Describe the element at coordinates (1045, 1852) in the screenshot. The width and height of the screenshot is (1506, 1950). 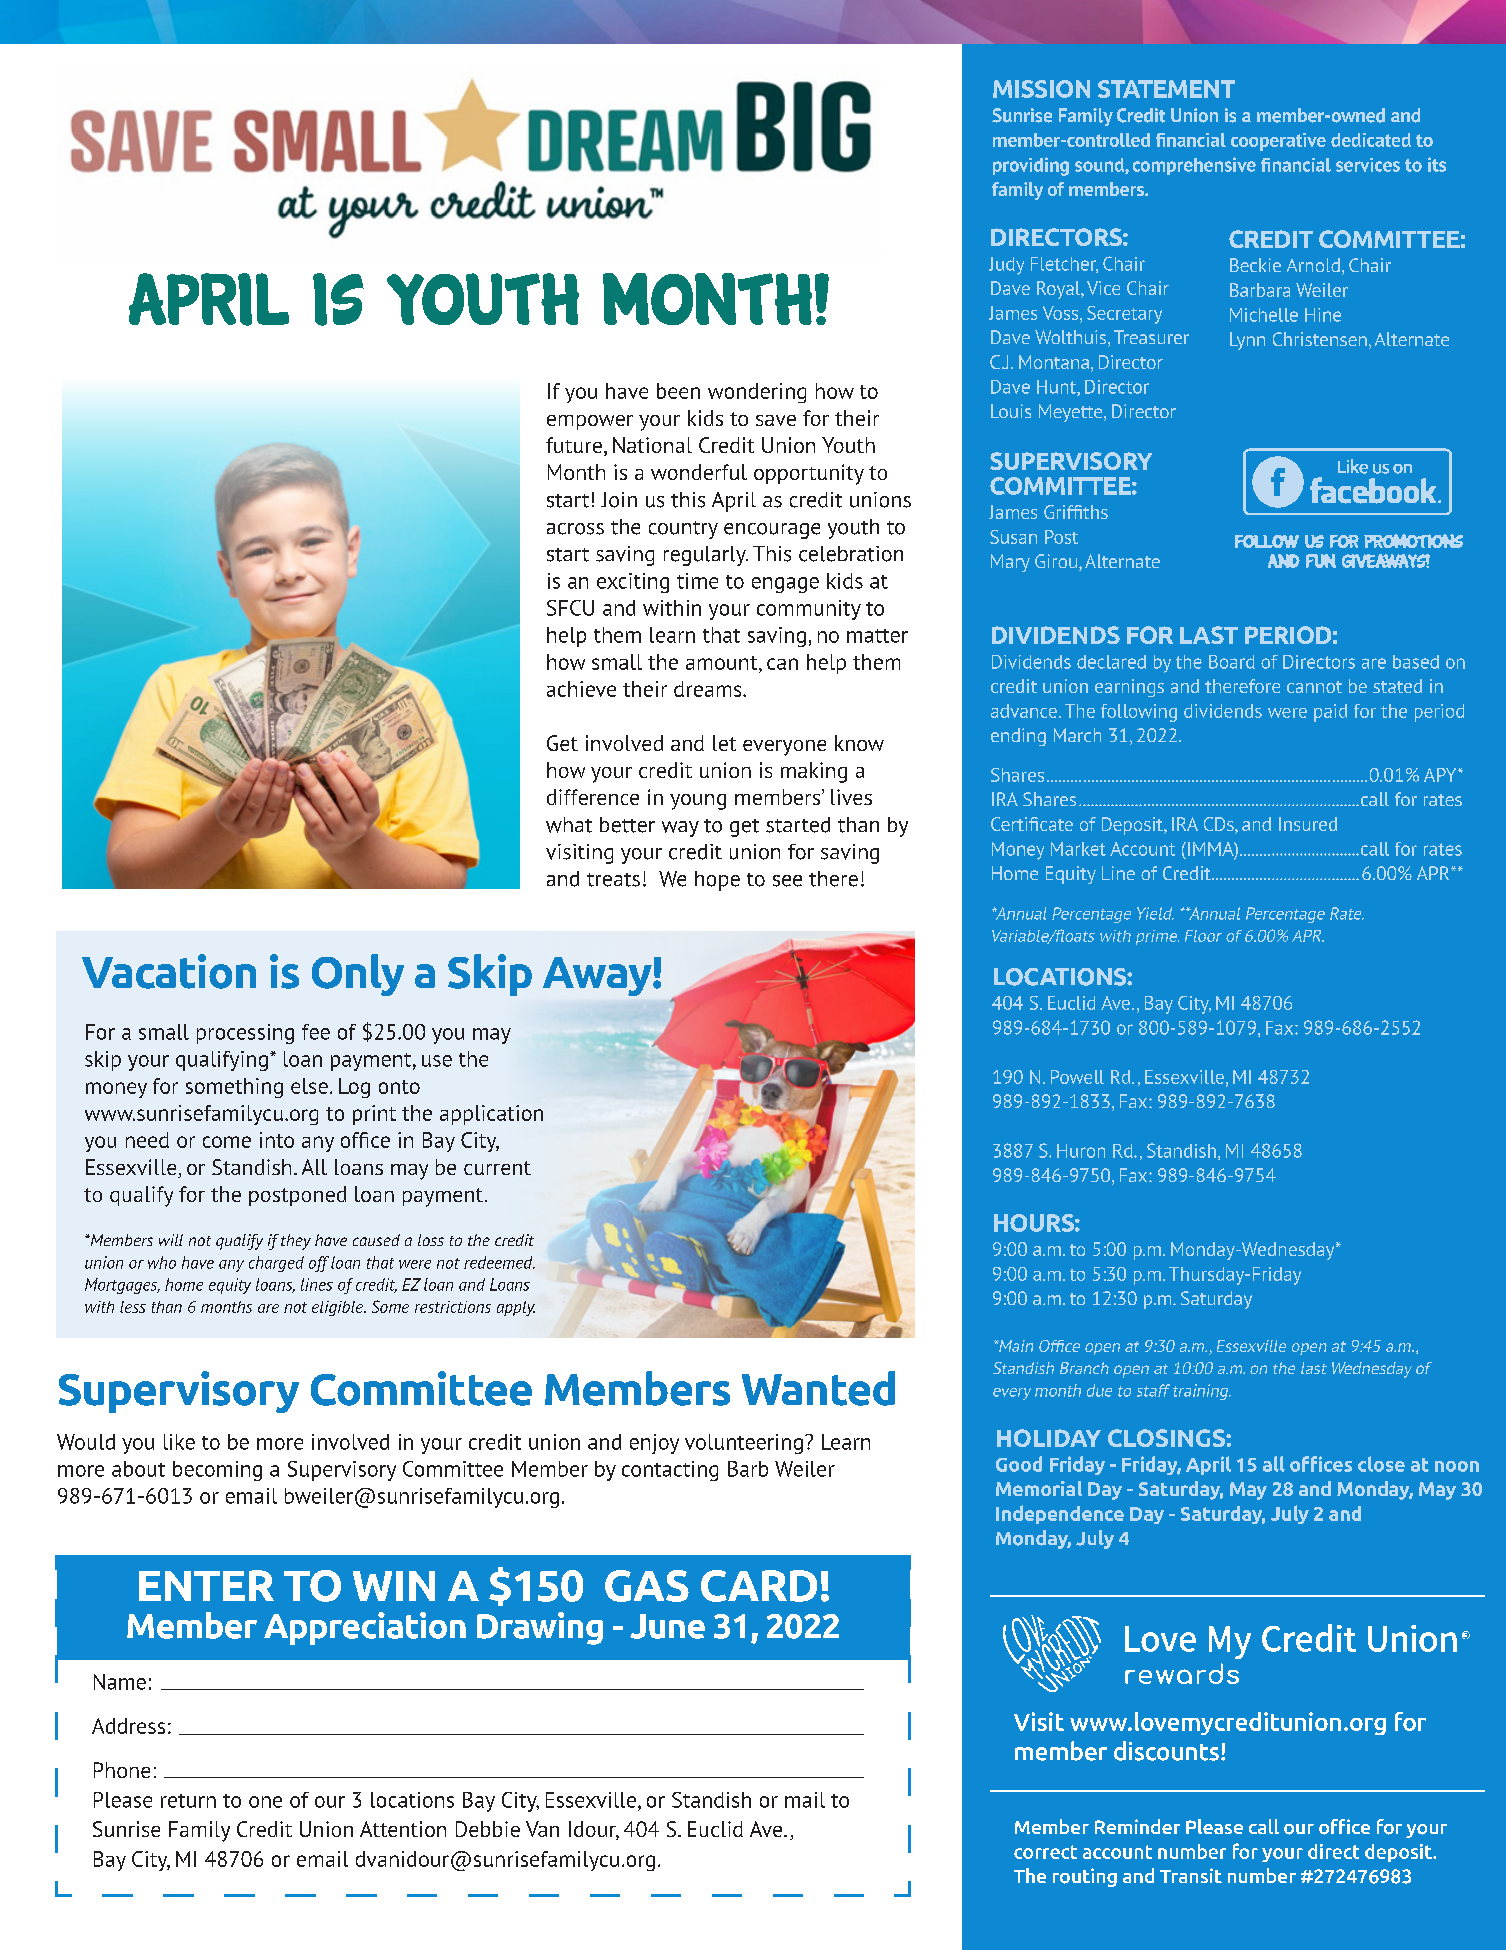
I see `correct` at that location.
